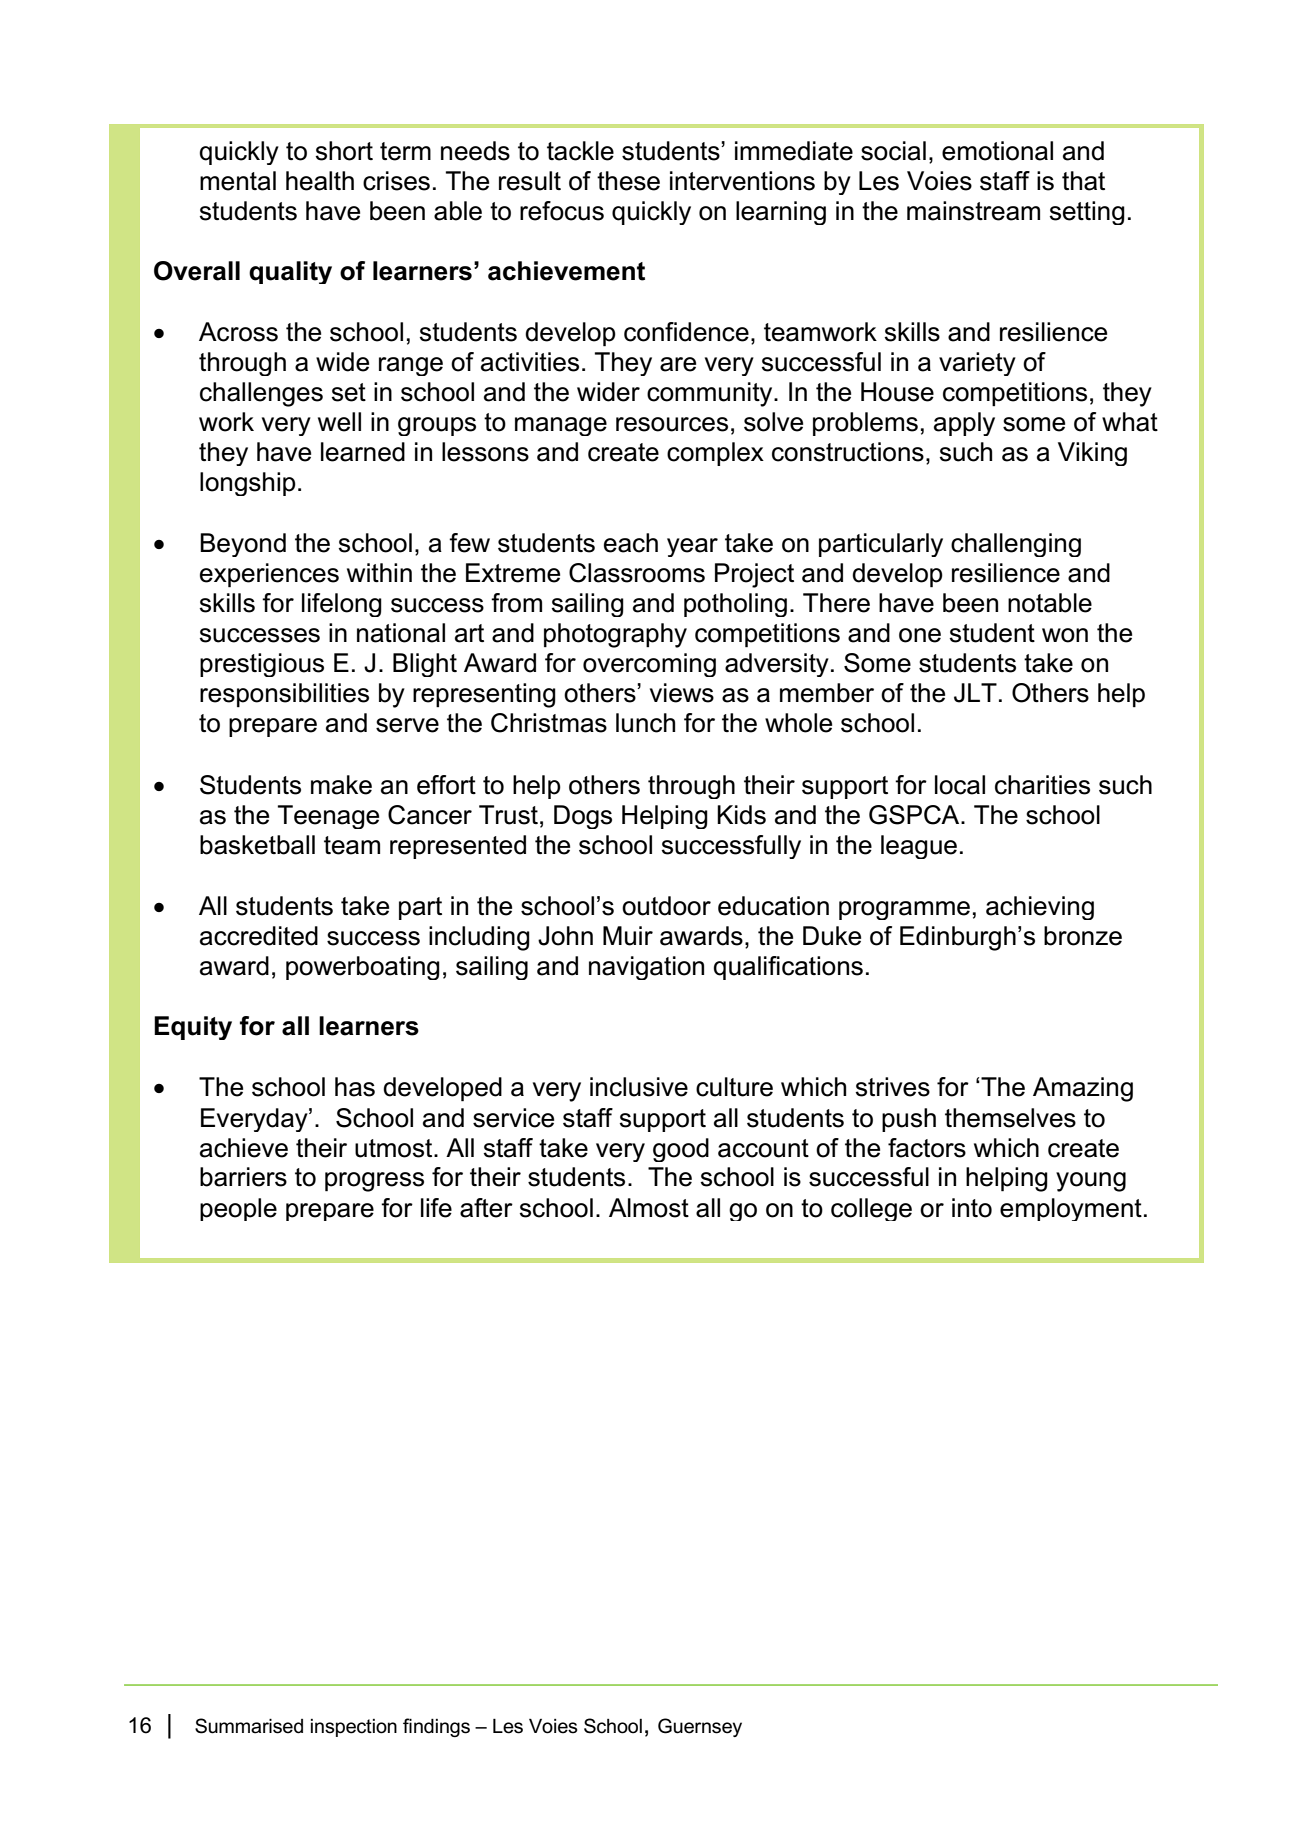 The width and height of the document is (1292, 1827). Describe the element at coordinates (639, 1087) in the document. I see `inclusive` at that location.
